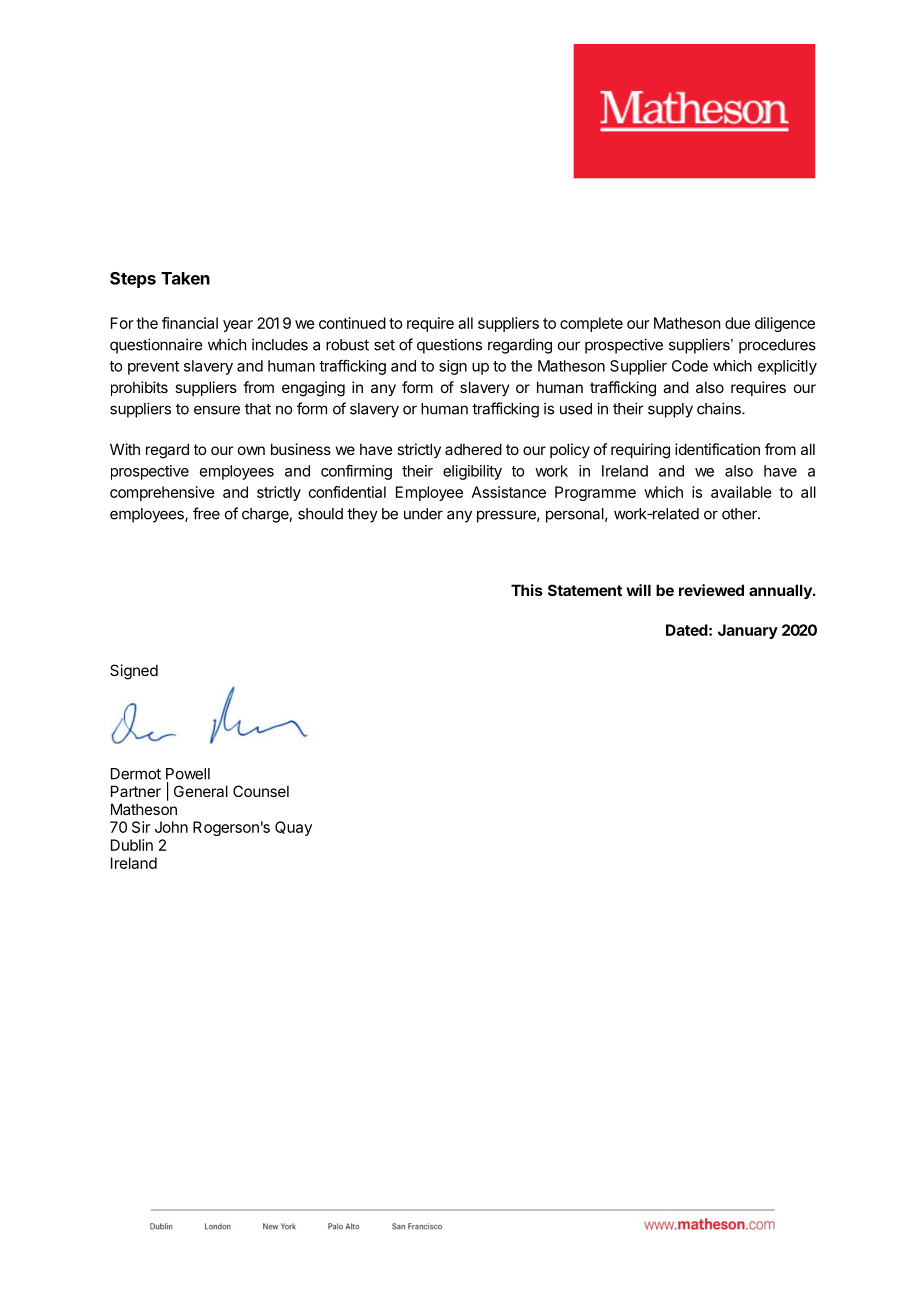 The height and width of the page is (1308, 924). Describe the element at coordinates (748, 631) in the page. I see `January` at that location.
